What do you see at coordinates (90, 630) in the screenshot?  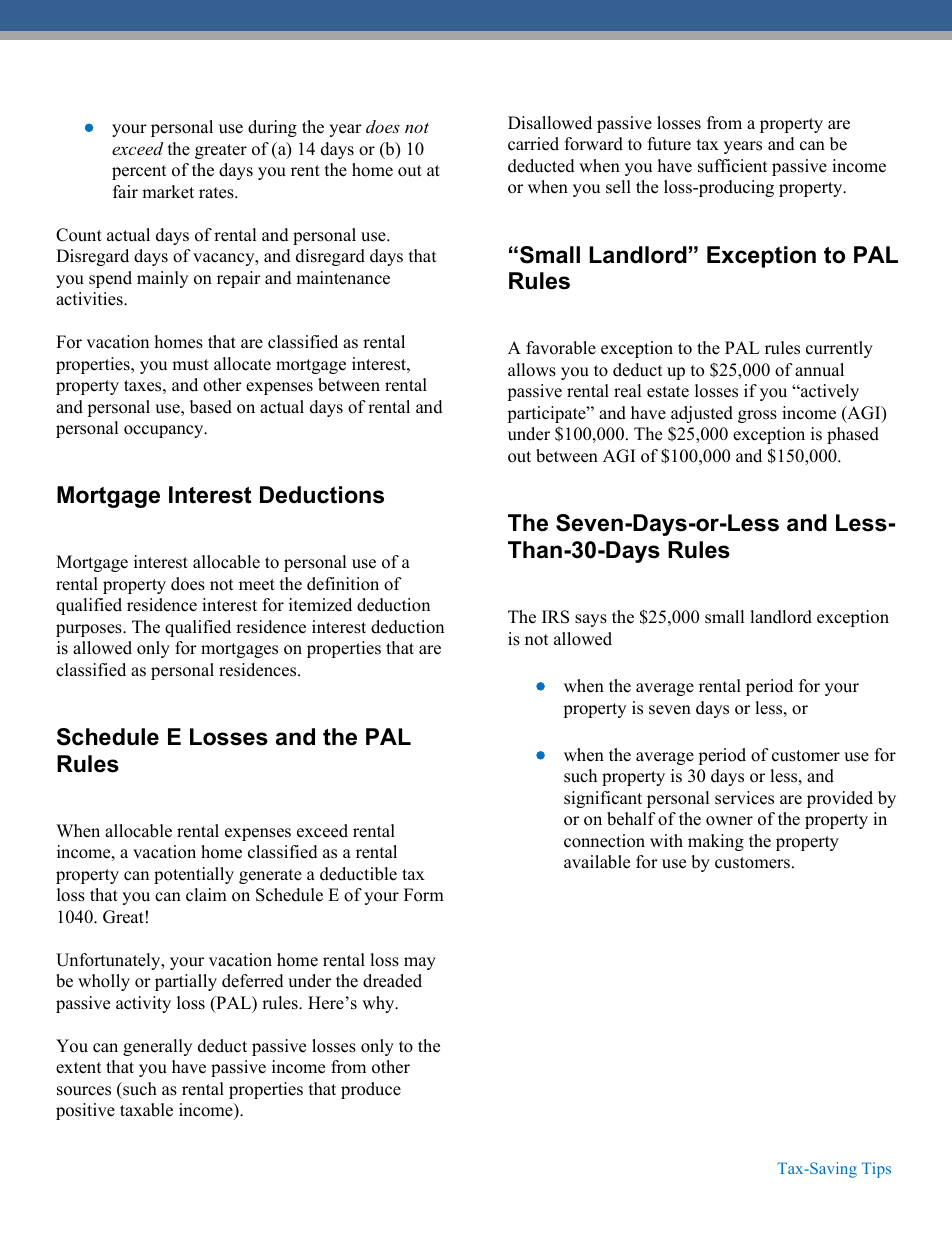 I see `purposes` at bounding box center [90, 630].
